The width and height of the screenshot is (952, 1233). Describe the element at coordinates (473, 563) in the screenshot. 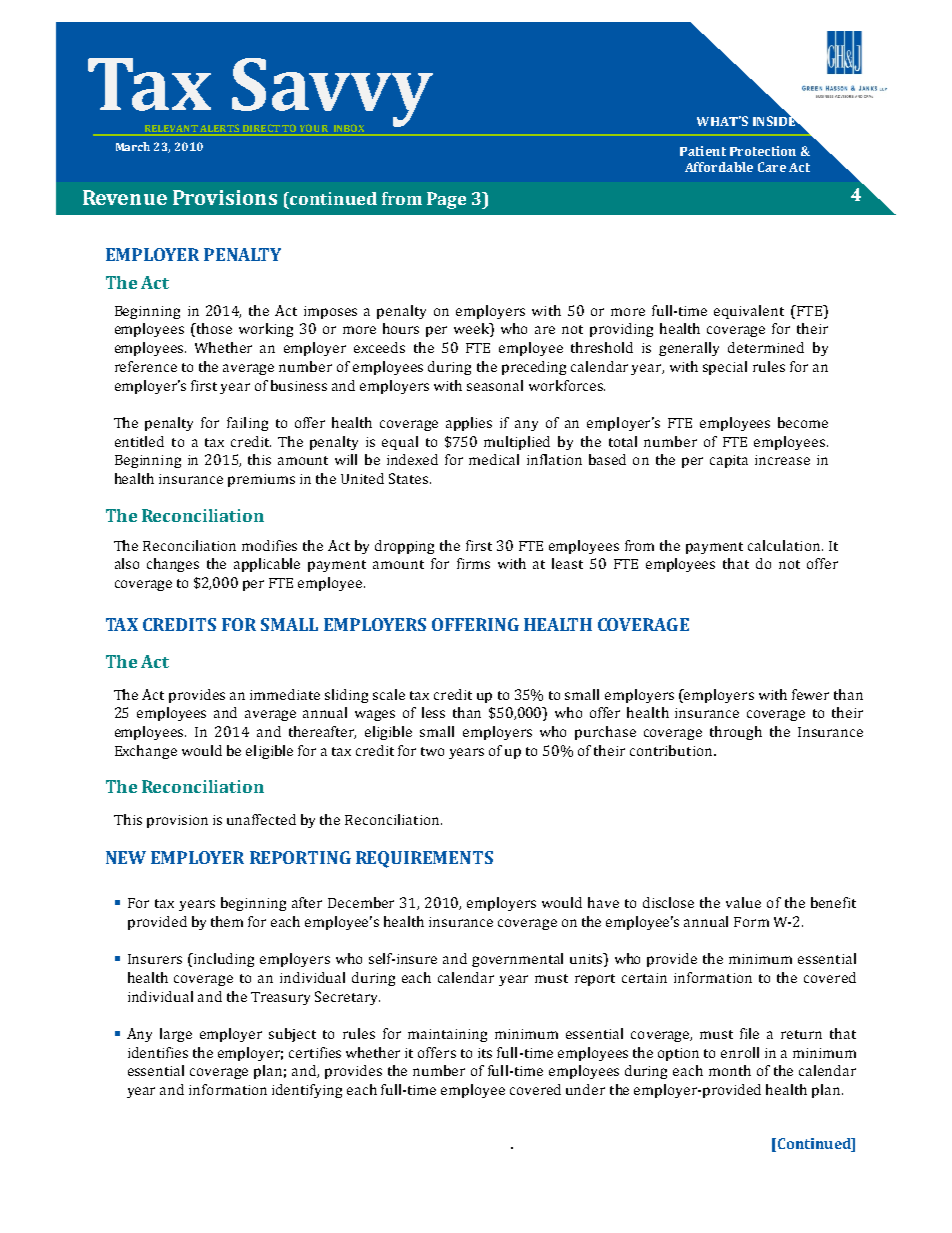

I see `firms` at that location.
